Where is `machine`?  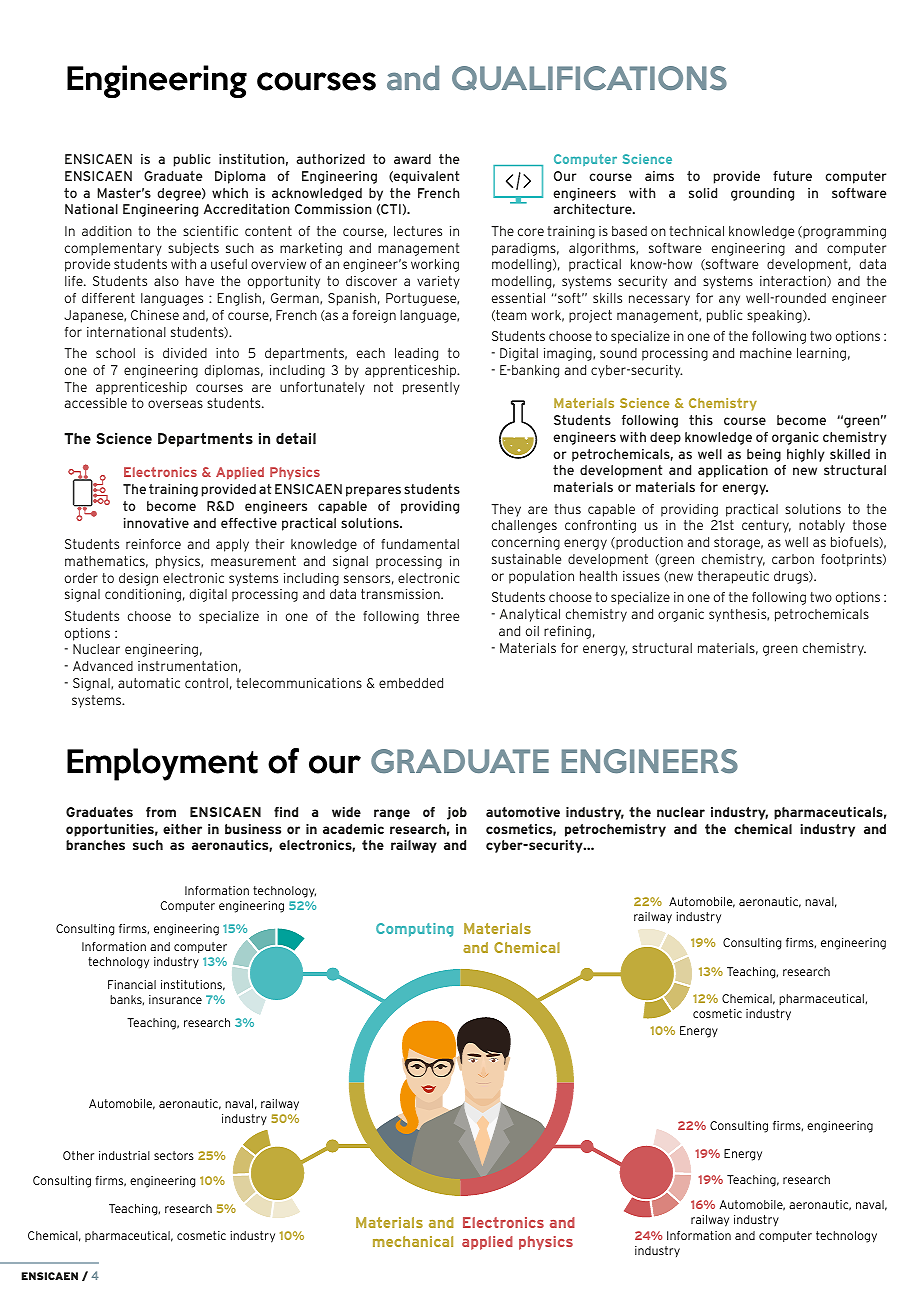 machine is located at coordinates (766, 353).
